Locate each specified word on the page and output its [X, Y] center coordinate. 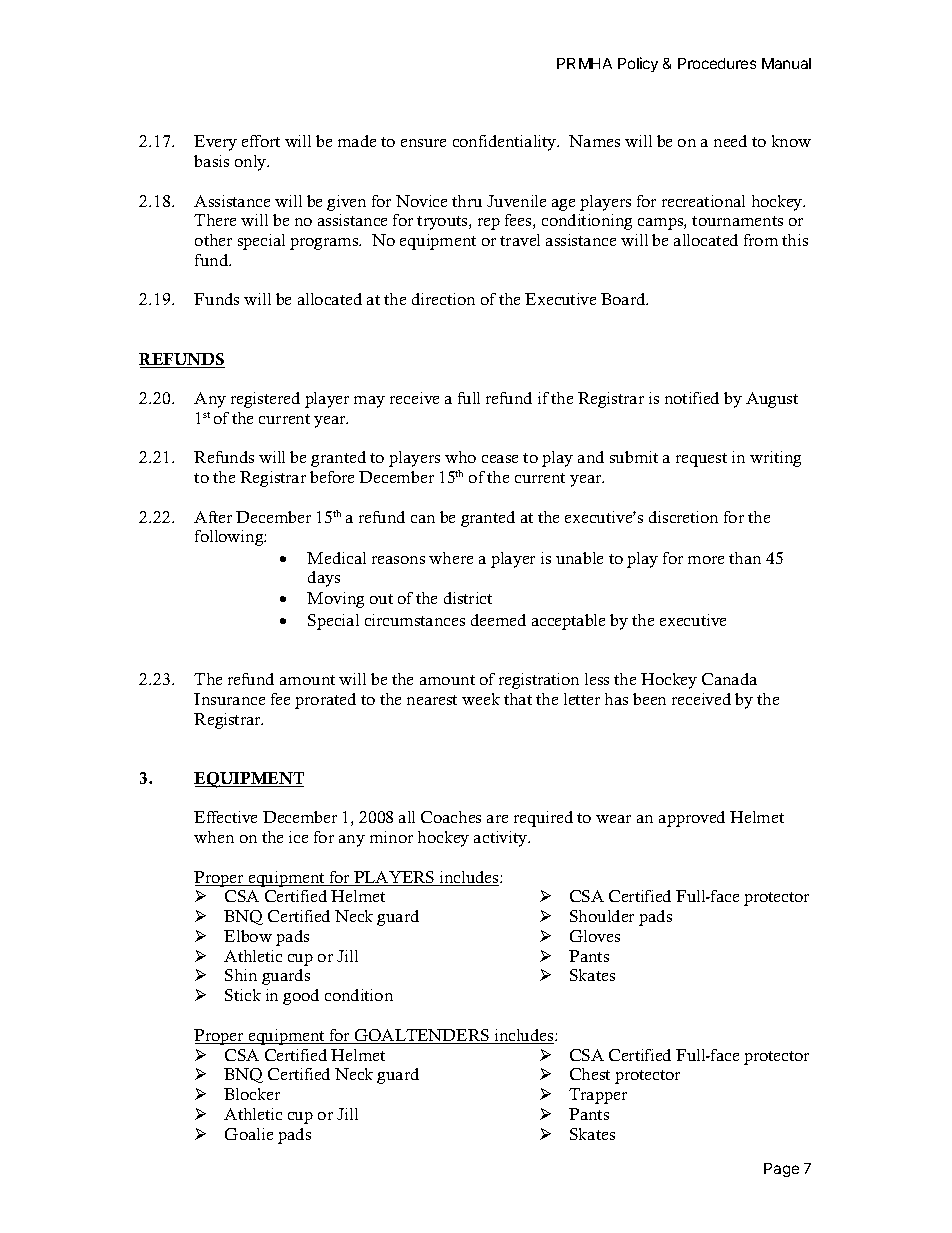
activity [501, 839]
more [706, 560]
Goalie [249, 1134]
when [214, 837]
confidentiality [506, 143]
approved [692, 819]
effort [261, 141]
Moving [335, 600]
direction [443, 299]
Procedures [717, 63]
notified [692, 398]
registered [265, 400]
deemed [498, 620]
